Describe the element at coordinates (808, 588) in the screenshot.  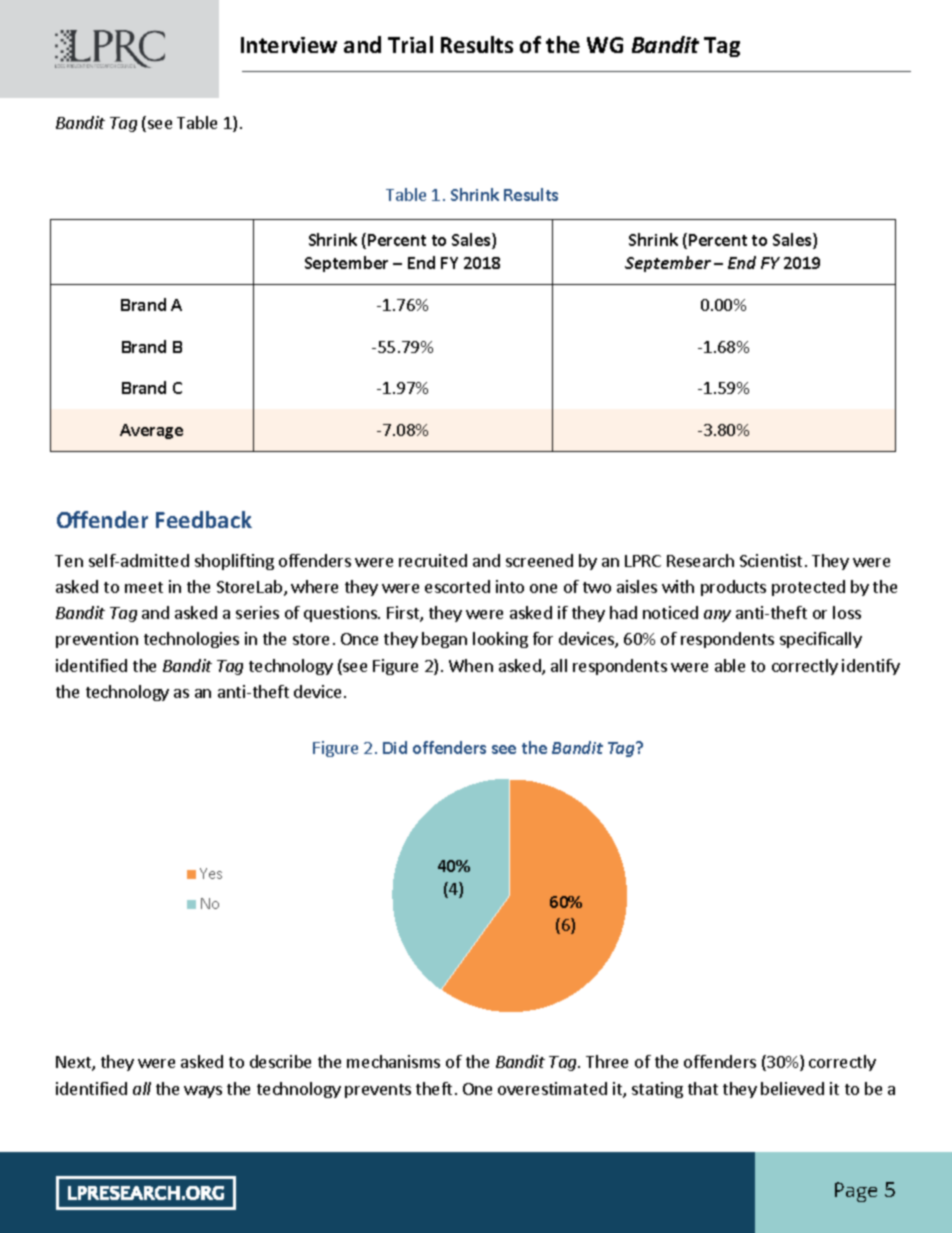
I see `protected` at that location.
